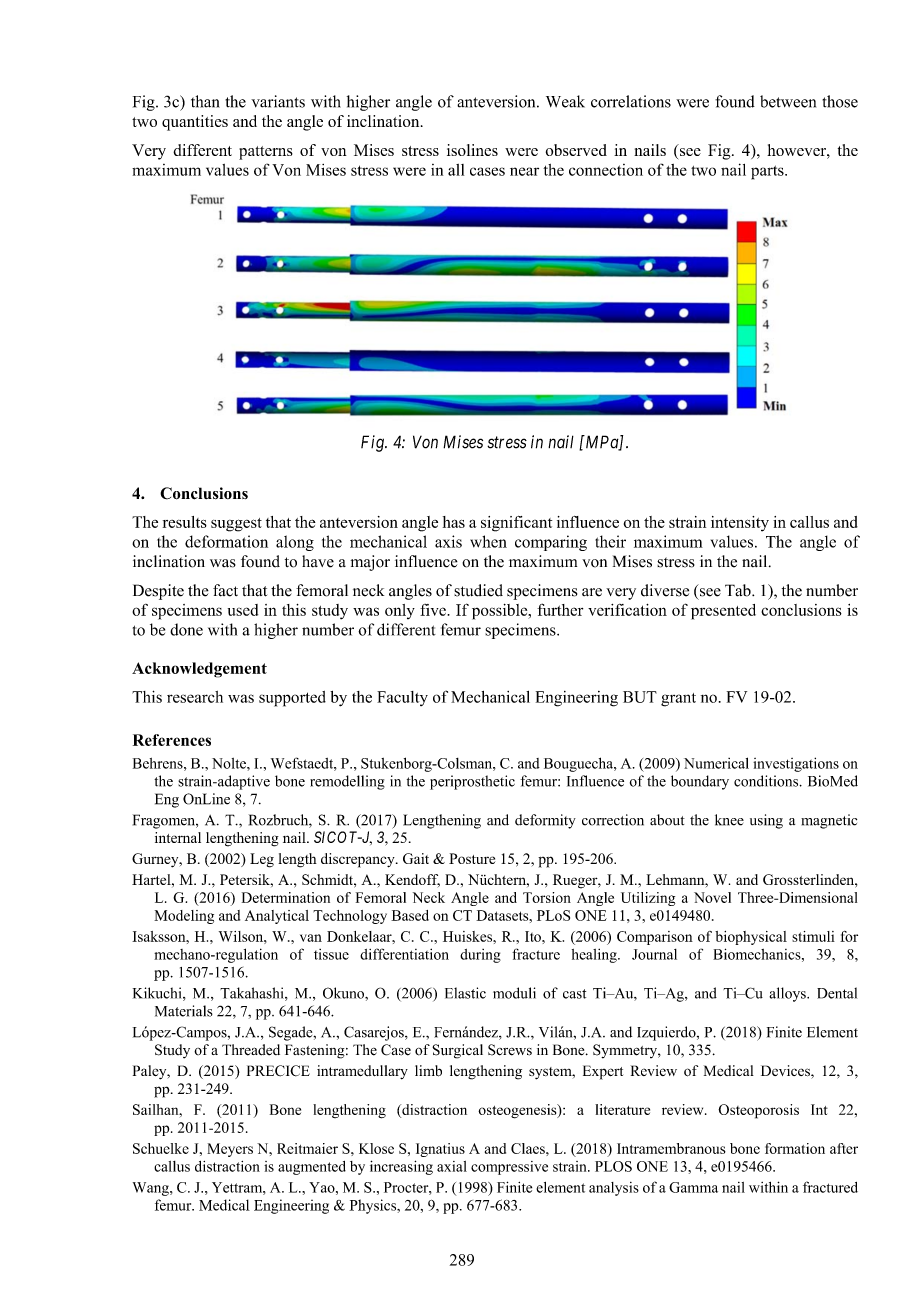 The image size is (924, 1308). What do you see at coordinates (472, 150) in the screenshot?
I see `isolines` at bounding box center [472, 150].
